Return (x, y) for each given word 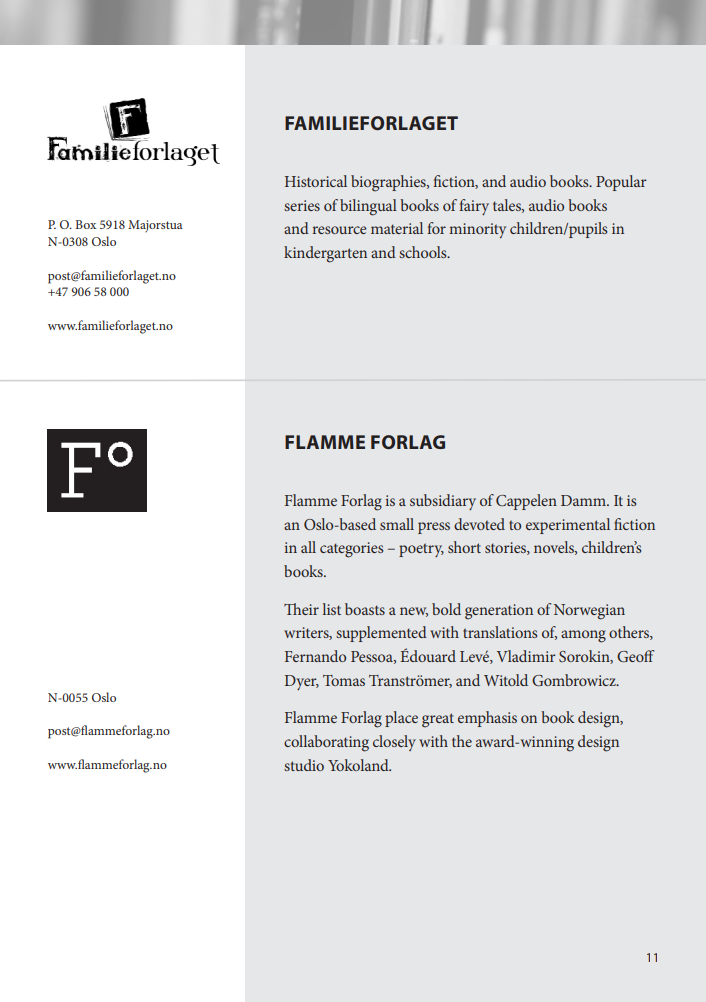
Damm (584, 500)
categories (351, 550)
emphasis (487, 719)
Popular (621, 183)
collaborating (326, 743)
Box (85, 224)
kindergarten (325, 254)
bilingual (368, 207)
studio (304, 765)
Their (301, 609)
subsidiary (443, 502)
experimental (568, 526)
